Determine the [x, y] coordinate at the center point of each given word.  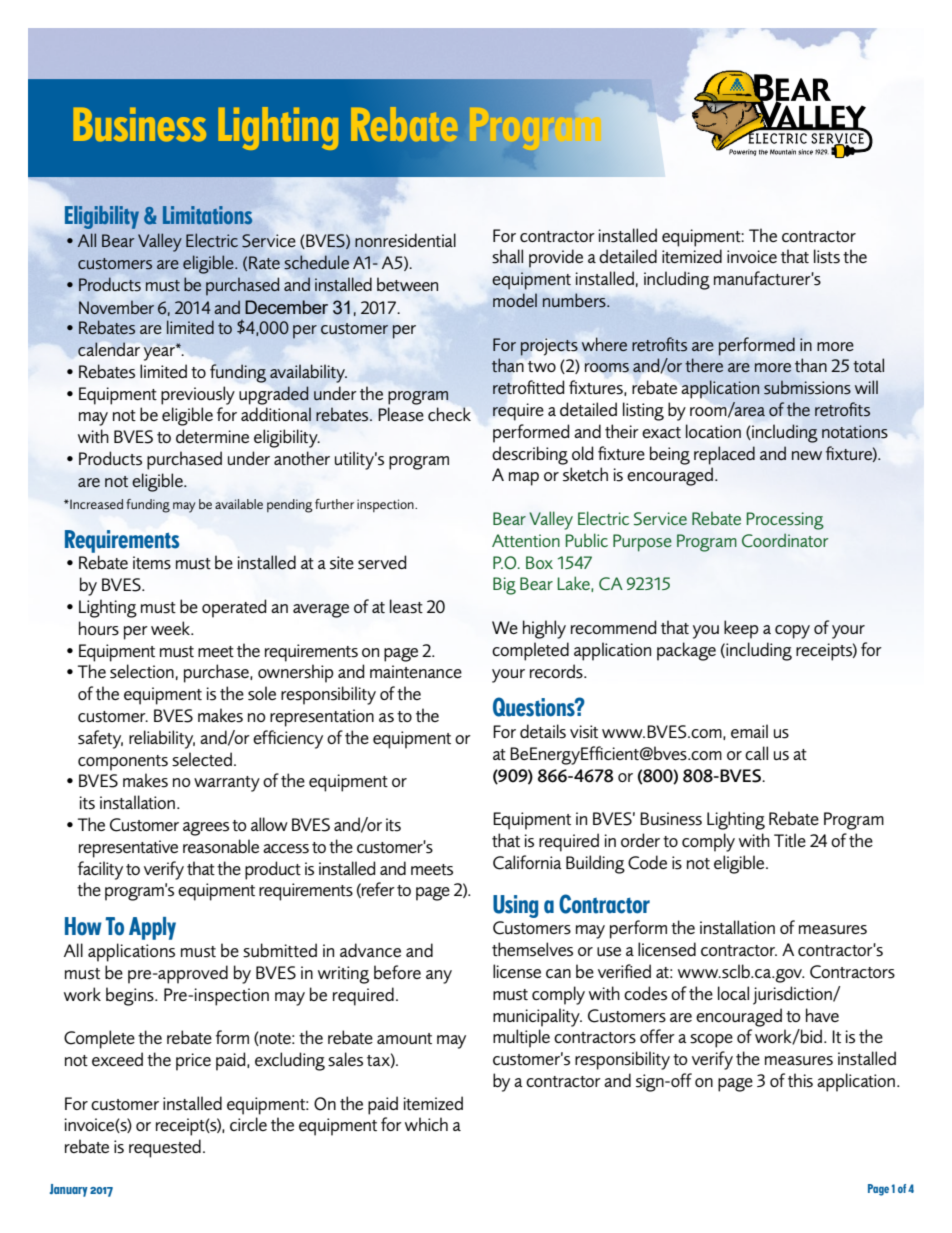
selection [142, 671]
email [749, 731]
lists [827, 256]
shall [507, 256]
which [426, 1124]
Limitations [207, 215]
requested [165, 1148]
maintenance [416, 671]
